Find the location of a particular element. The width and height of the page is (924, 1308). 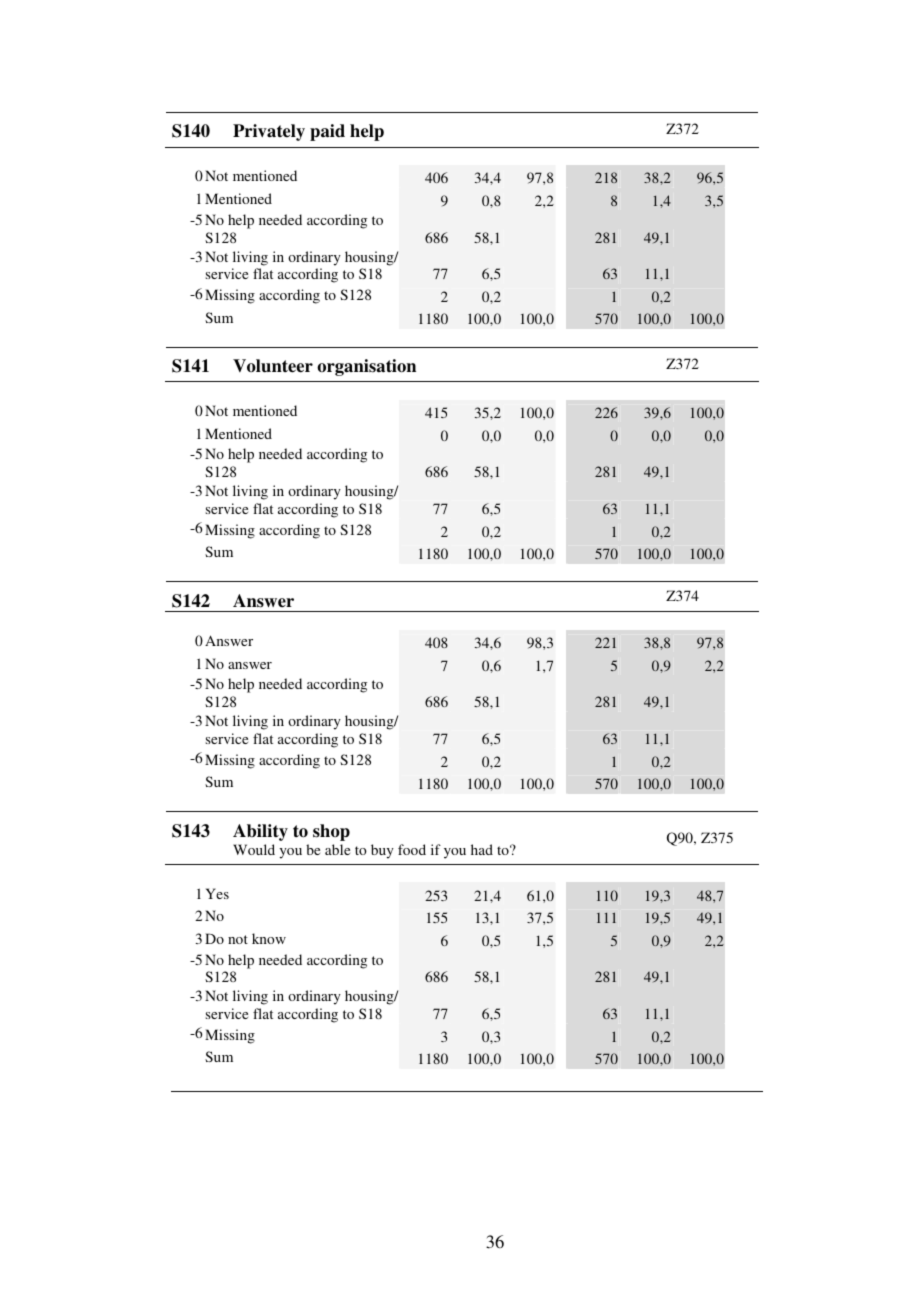

shop is located at coordinates (331, 832).
